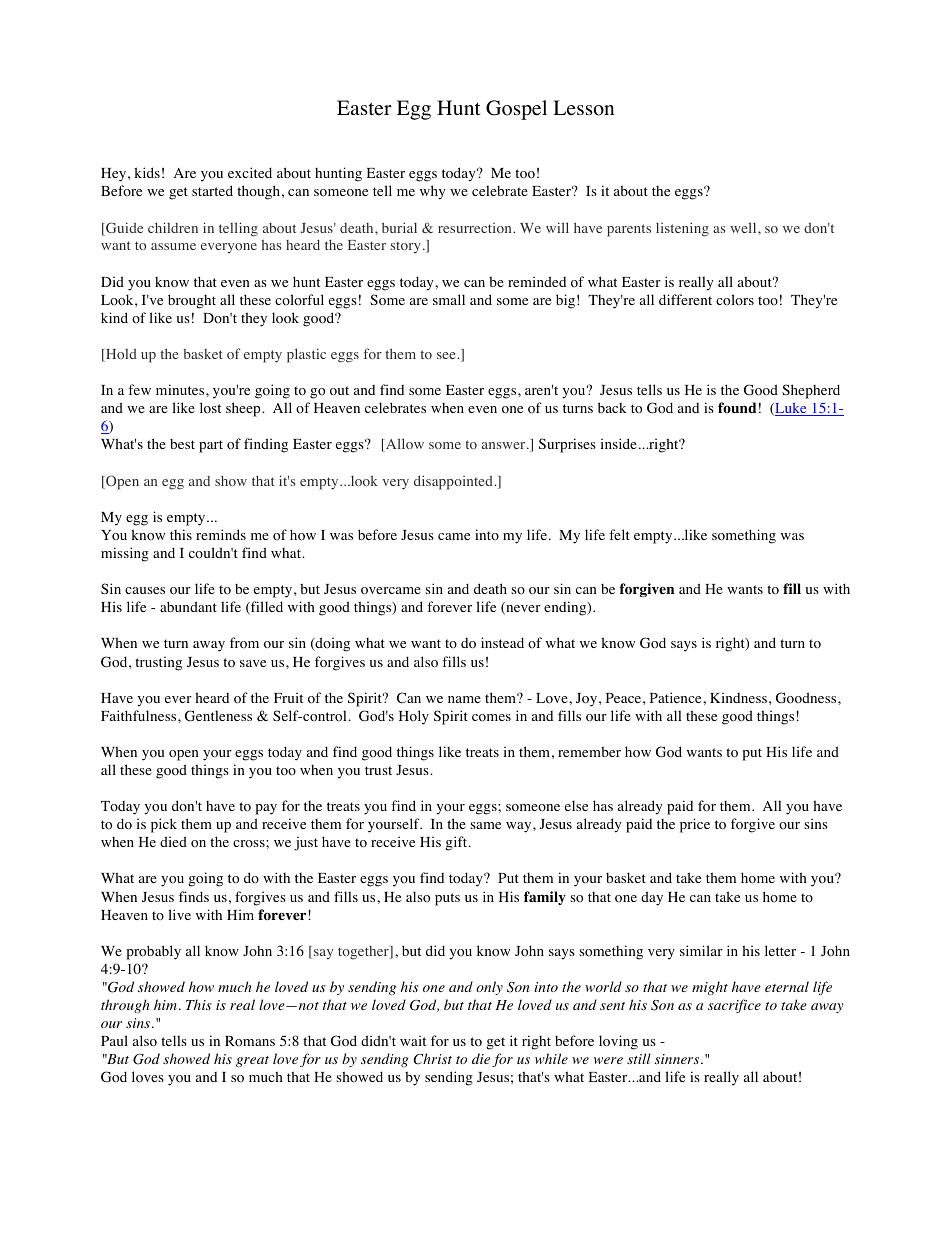 This screenshot has width=952, height=1233. What do you see at coordinates (516, 110) in the screenshot?
I see `Gospel` at bounding box center [516, 110].
